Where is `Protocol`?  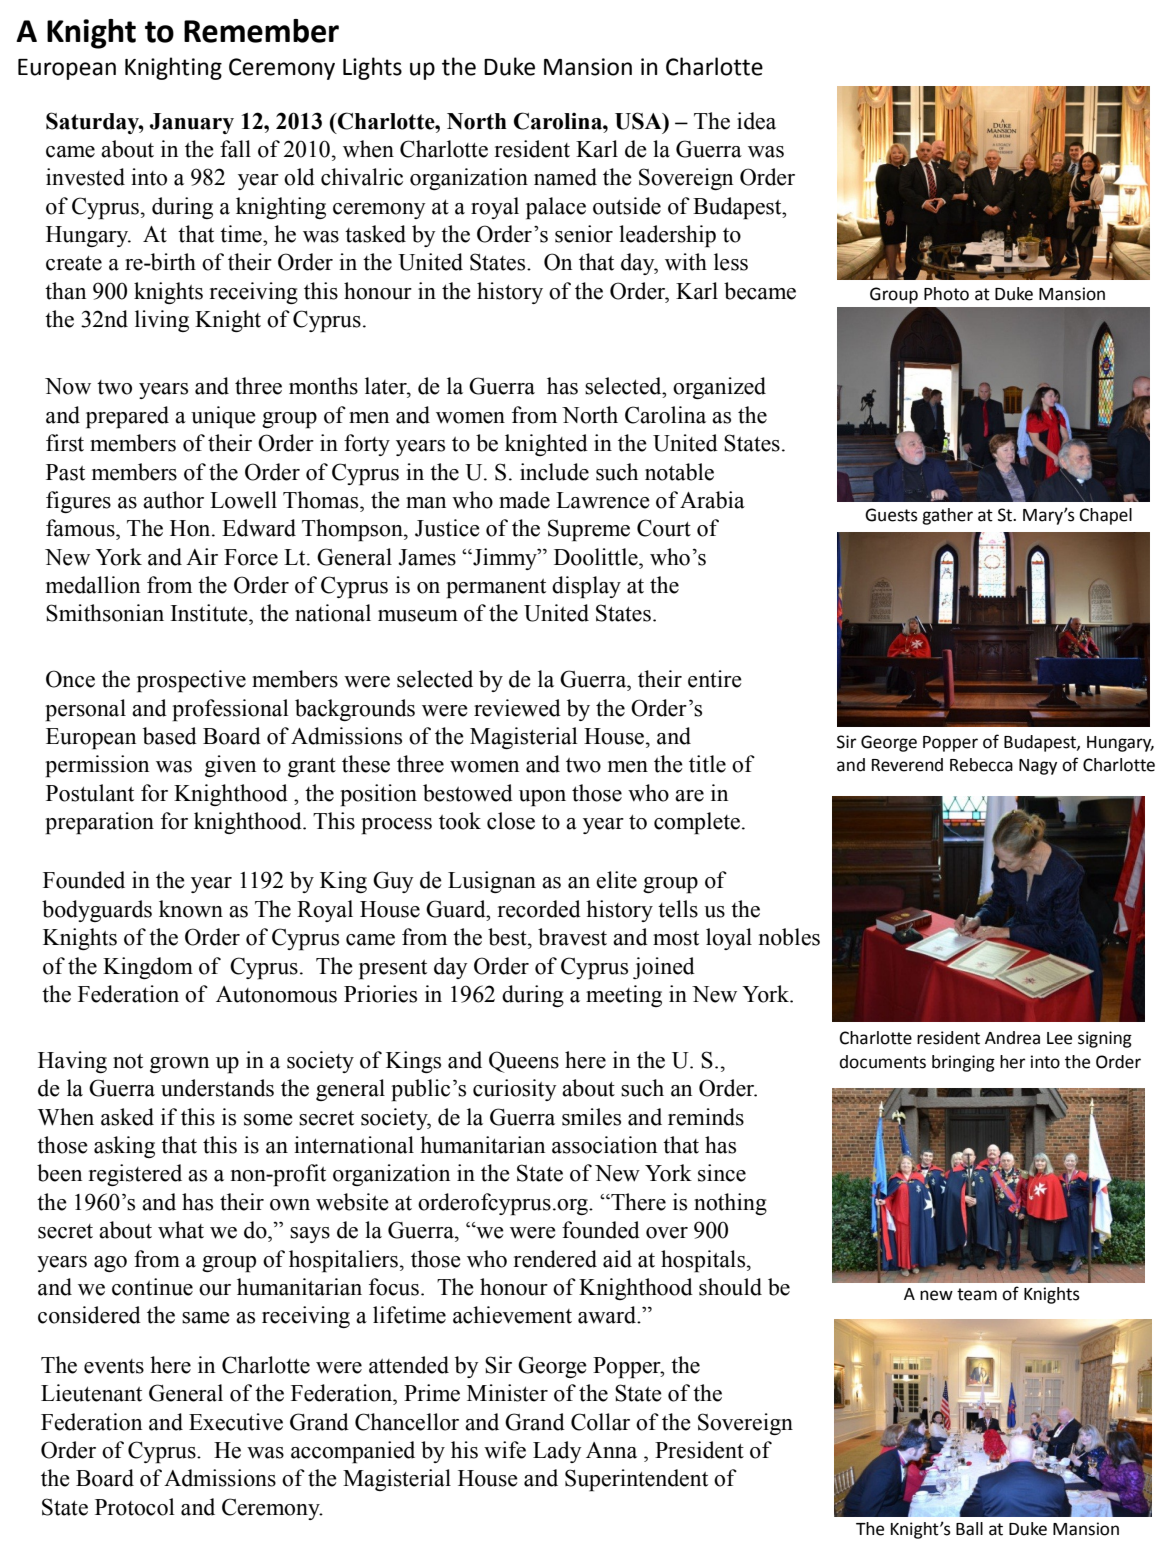 Protocol is located at coordinates (135, 1507).
